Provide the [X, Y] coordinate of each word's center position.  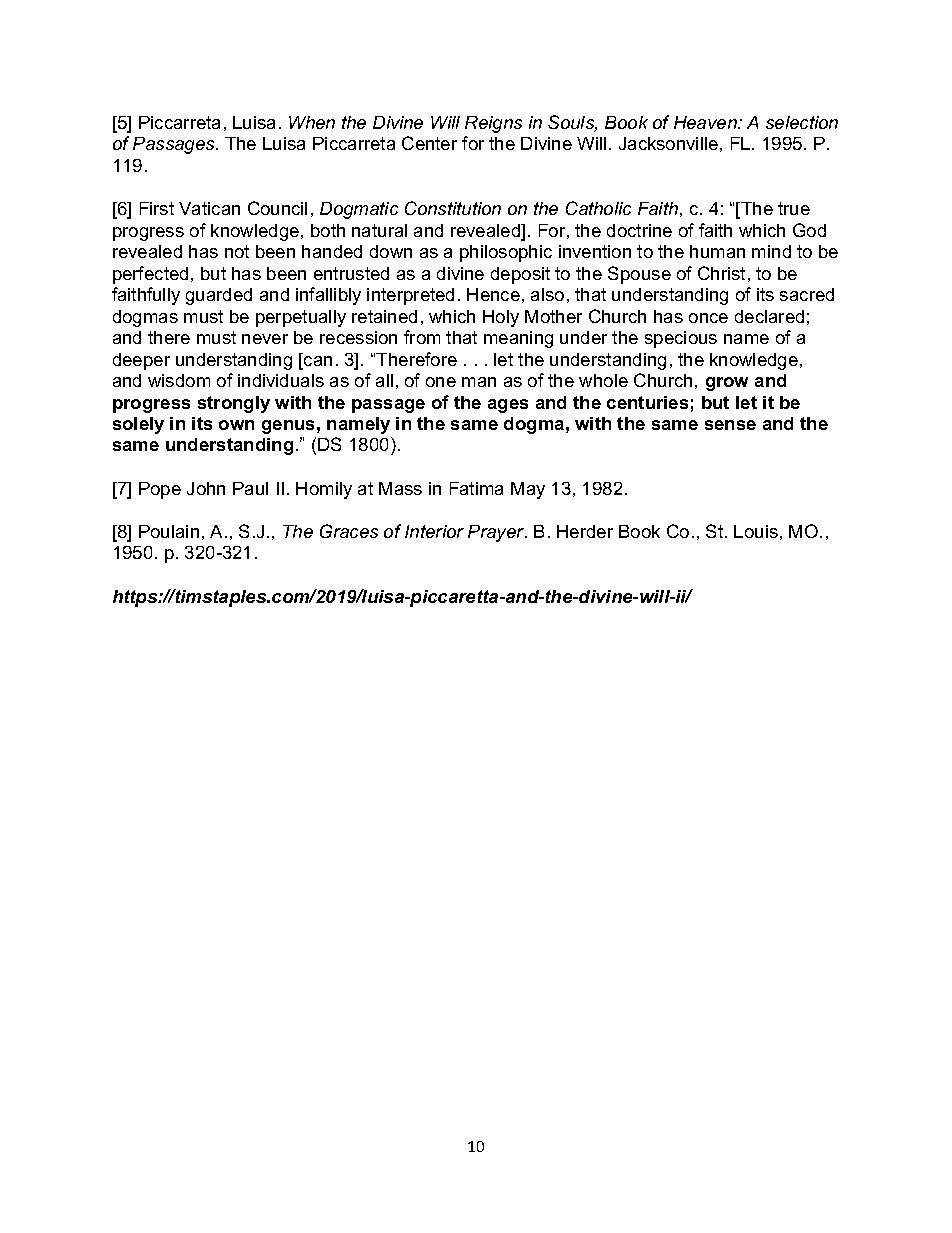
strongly [234, 404]
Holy [501, 318]
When [312, 122]
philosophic [506, 253]
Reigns [493, 124]
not [237, 251]
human [717, 251]
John [206, 488]
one [441, 382]
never [265, 339]
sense [730, 425]
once [708, 318]
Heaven [706, 122]
